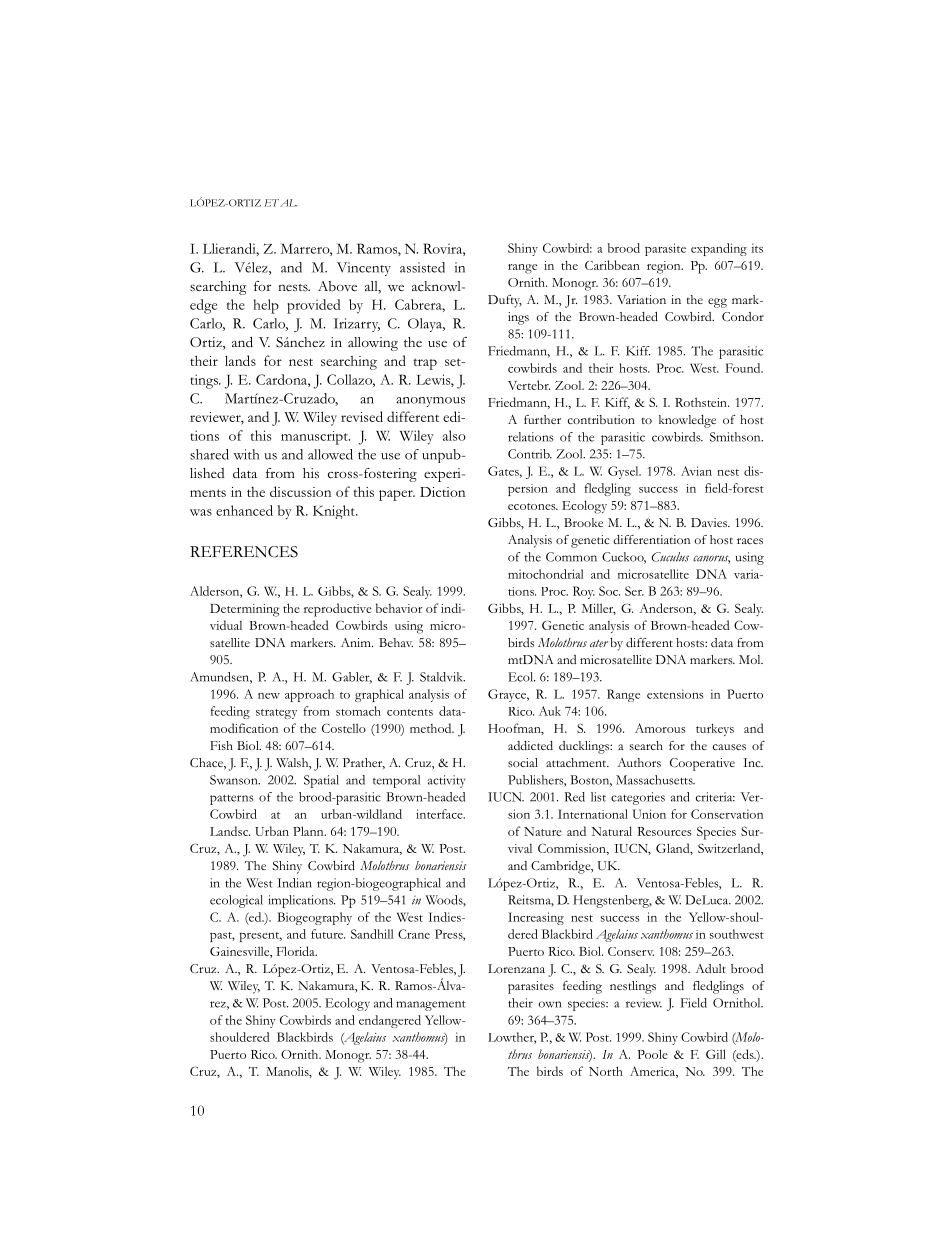 The image size is (952, 1235). What do you see at coordinates (422, 267) in the screenshot?
I see `assisted` at bounding box center [422, 267].
